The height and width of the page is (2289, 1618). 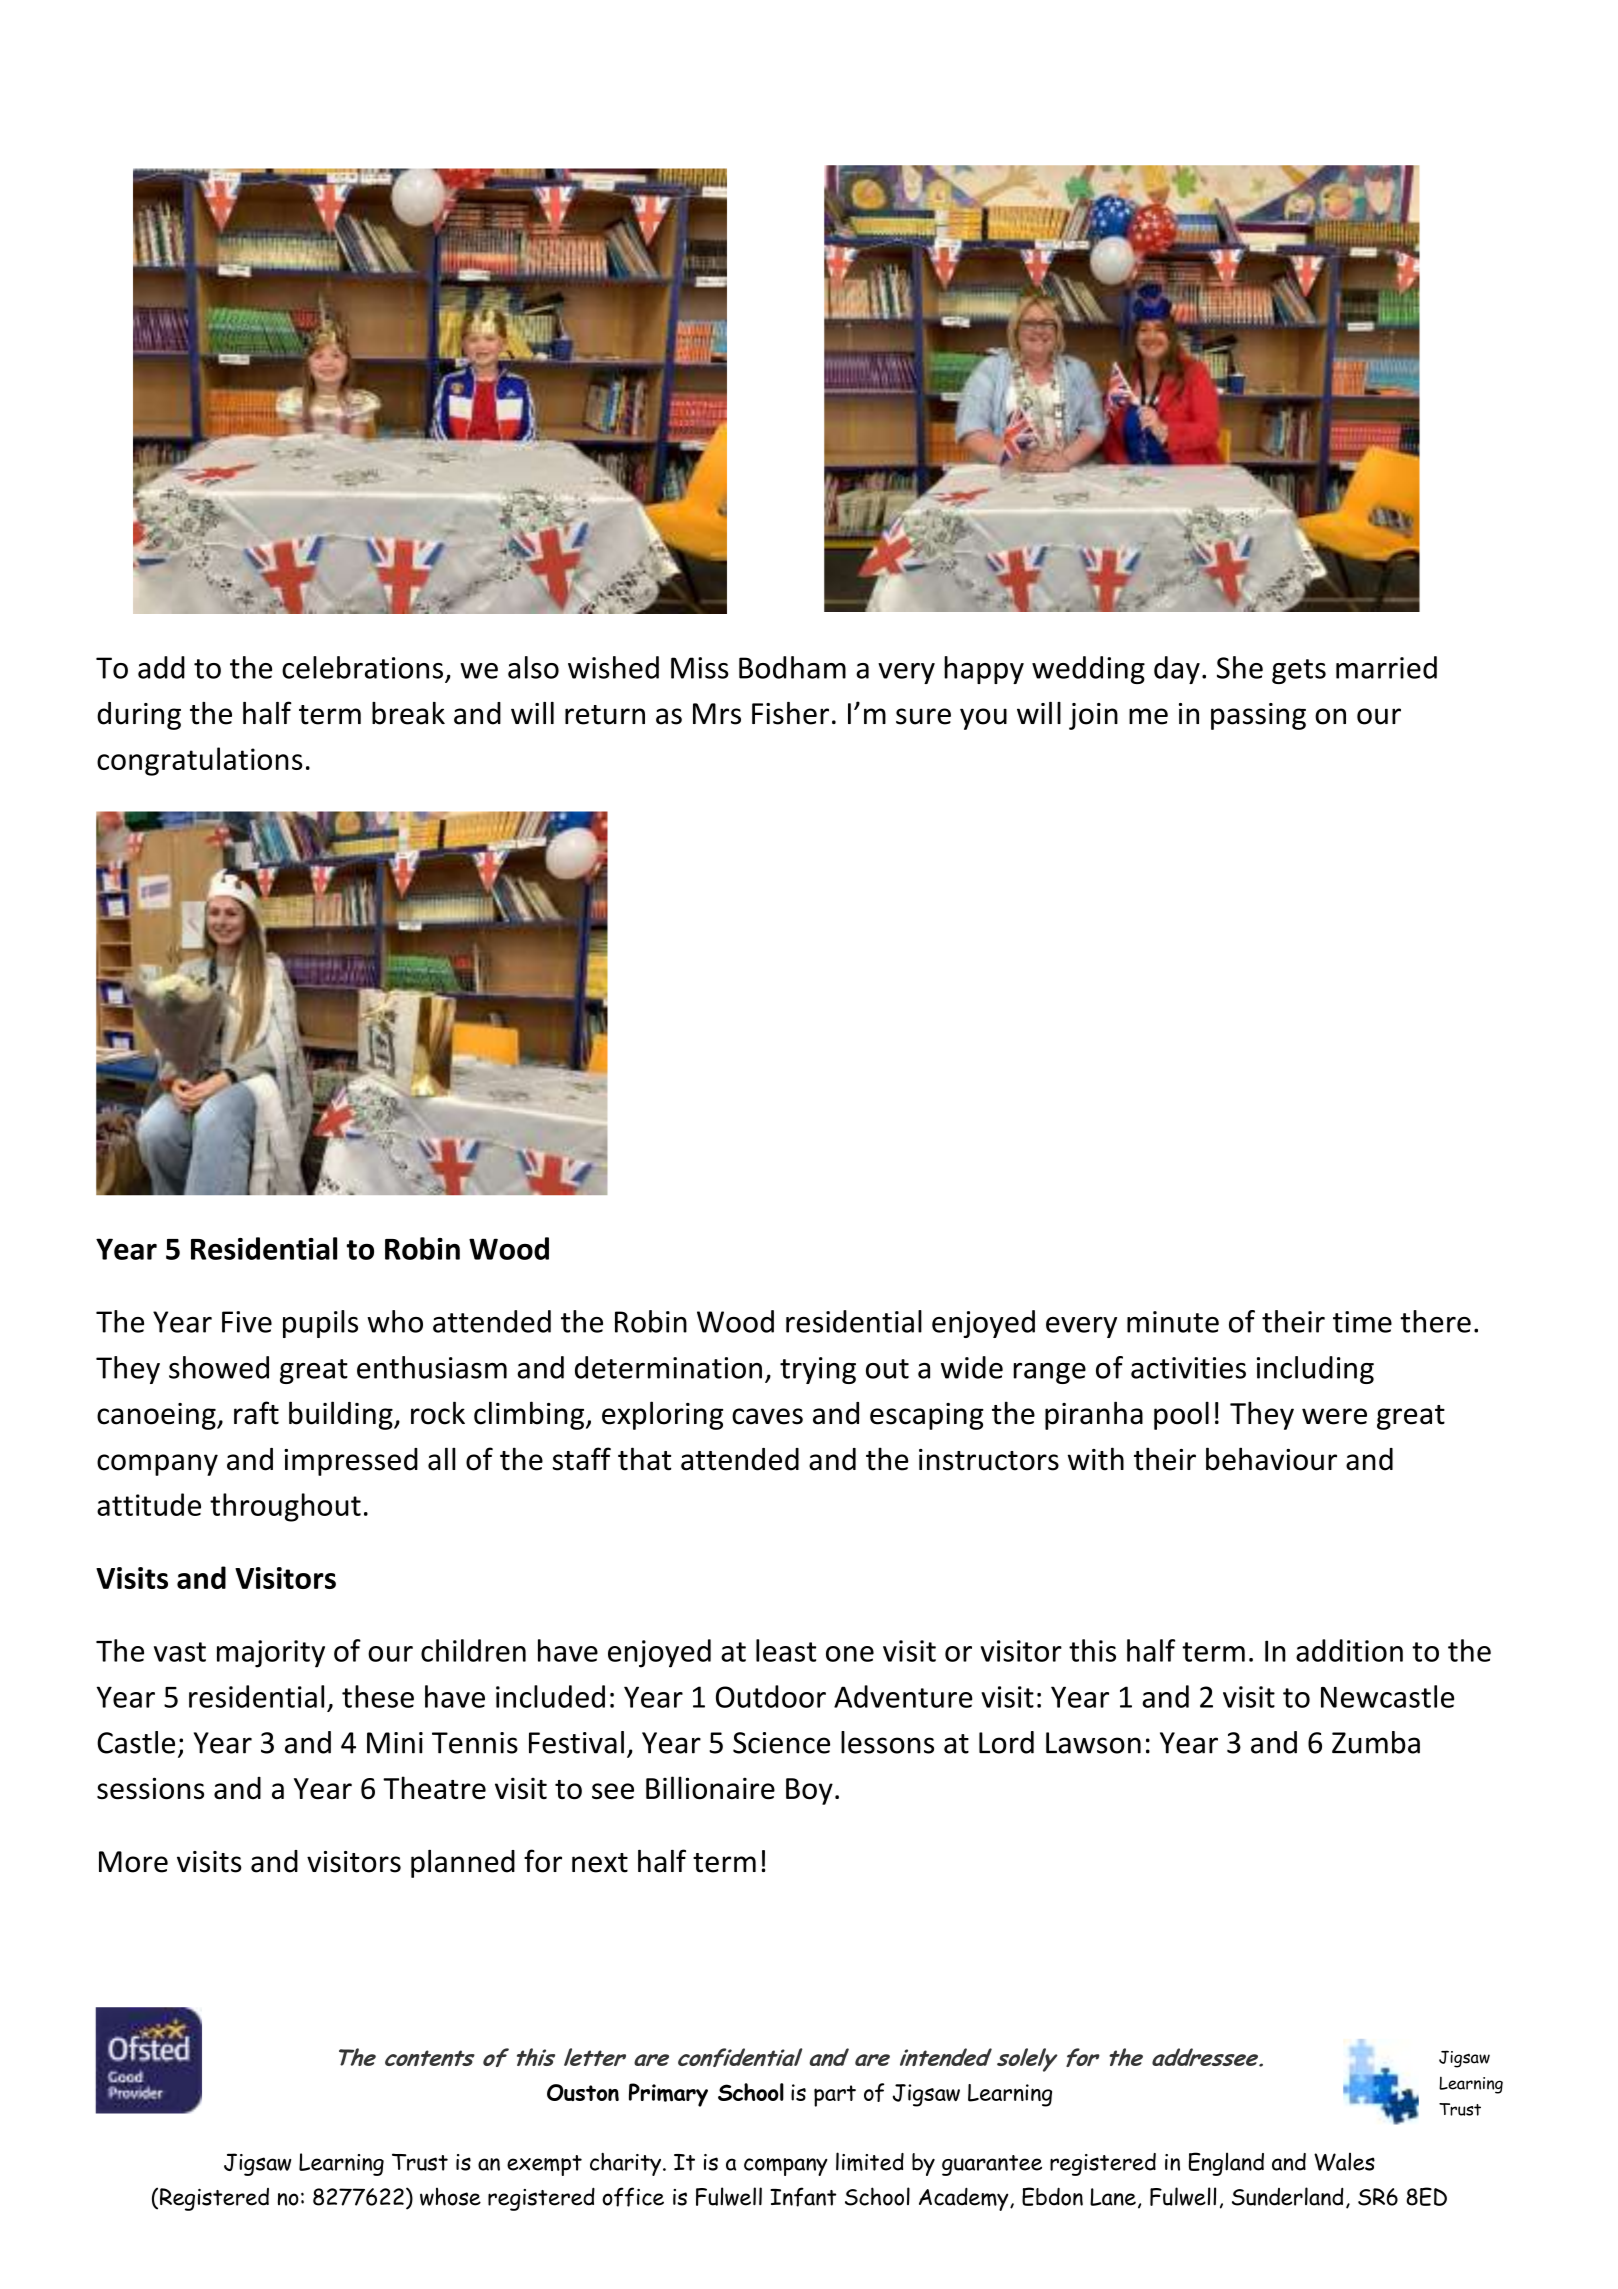 I want to click on raft, so click(x=256, y=1413).
